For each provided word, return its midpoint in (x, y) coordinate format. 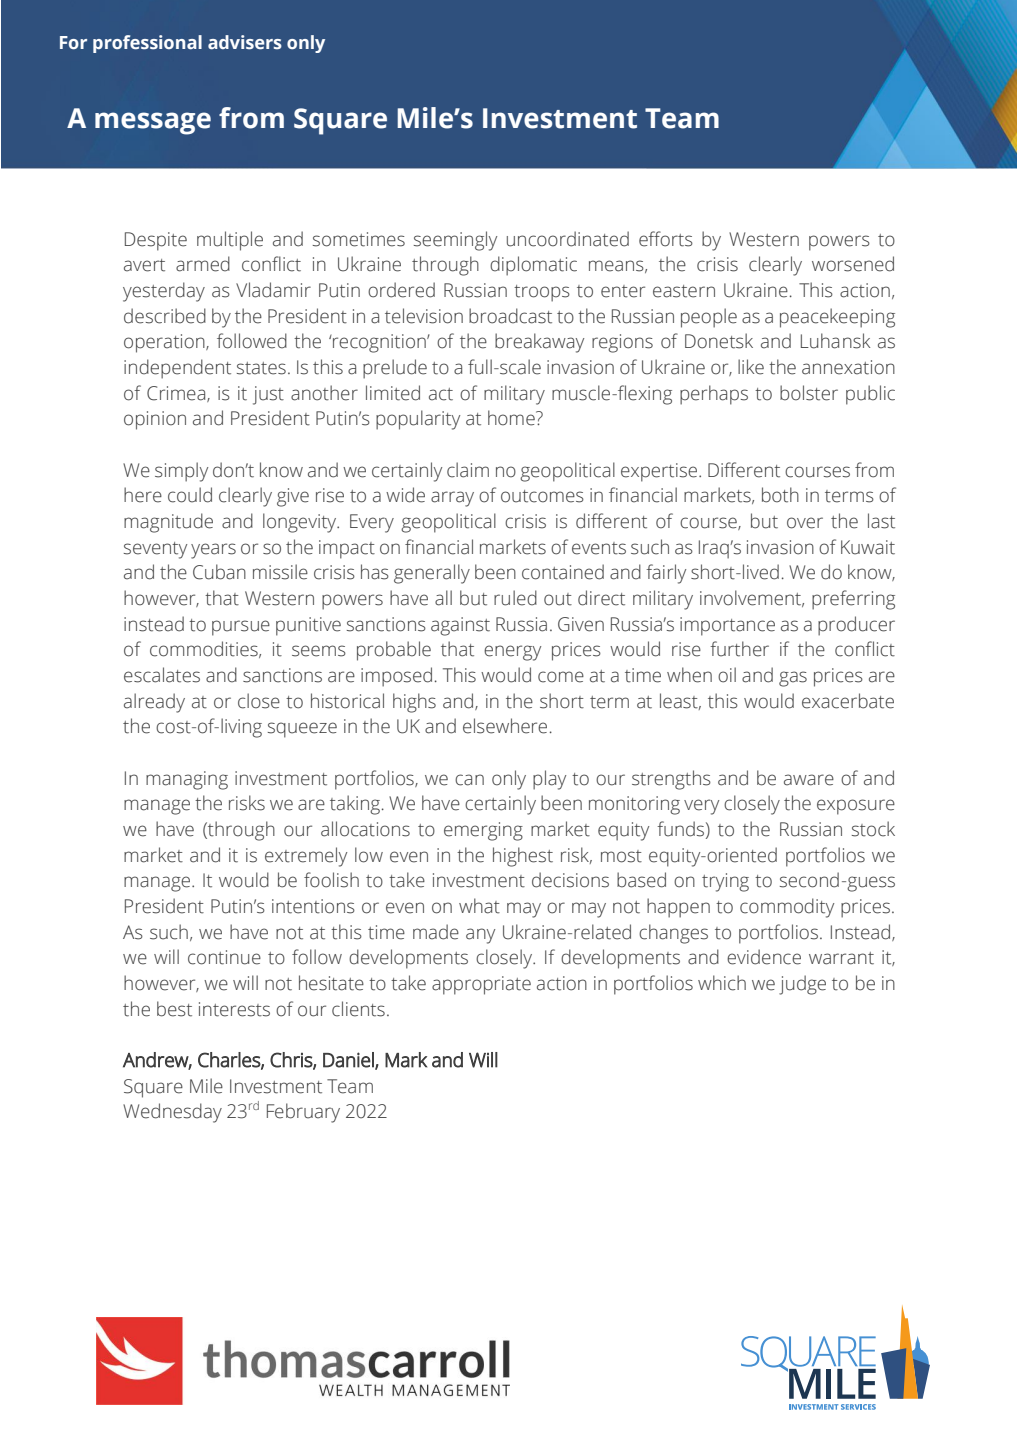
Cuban (219, 572)
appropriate (481, 985)
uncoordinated (568, 239)
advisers (245, 42)
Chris (292, 1060)
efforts (666, 239)
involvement (751, 598)
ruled (515, 598)
